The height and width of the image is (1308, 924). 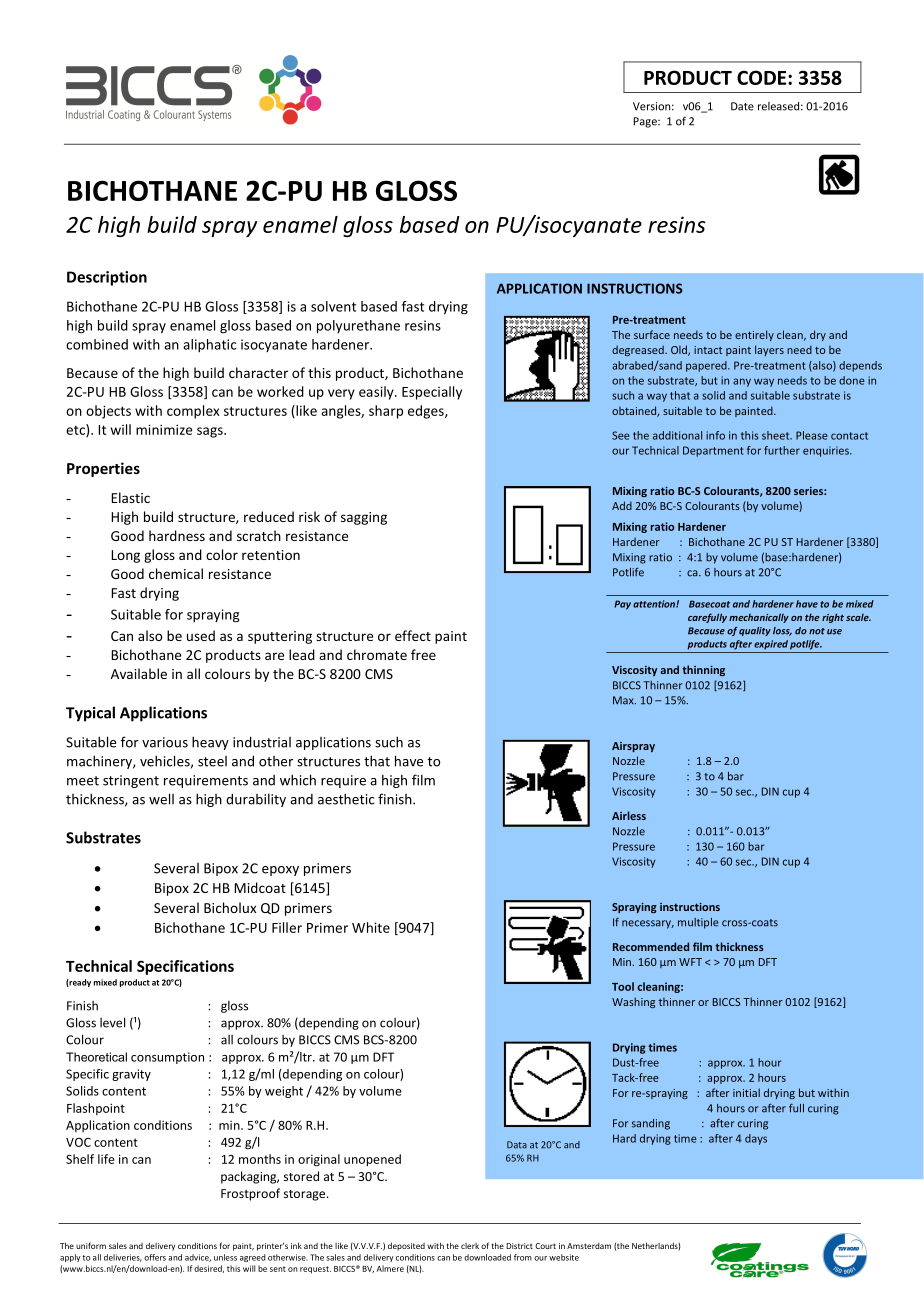 I want to click on any, so click(x=742, y=382).
